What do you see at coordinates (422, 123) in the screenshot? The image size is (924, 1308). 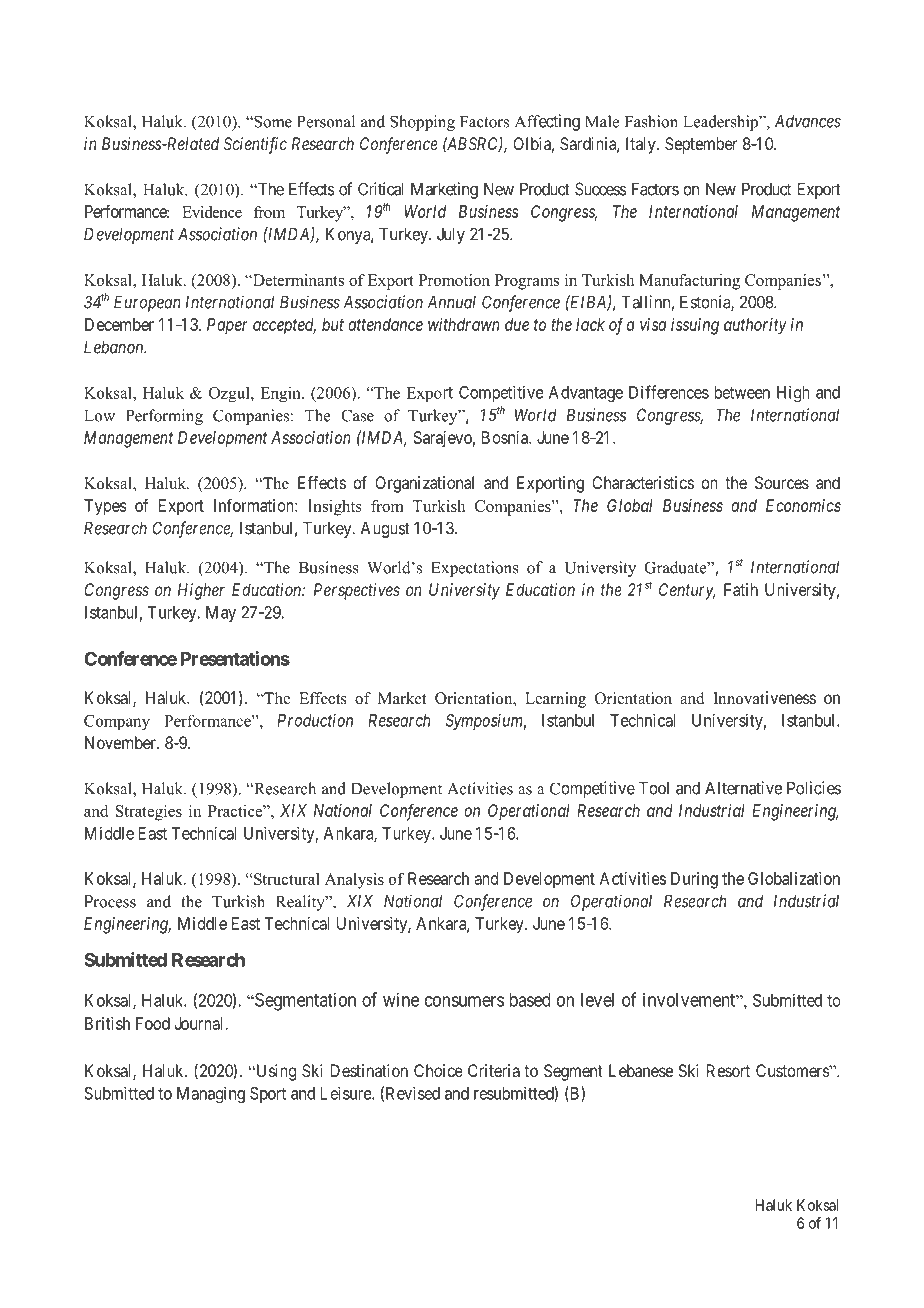 I see `Shopping` at bounding box center [422, 123].
